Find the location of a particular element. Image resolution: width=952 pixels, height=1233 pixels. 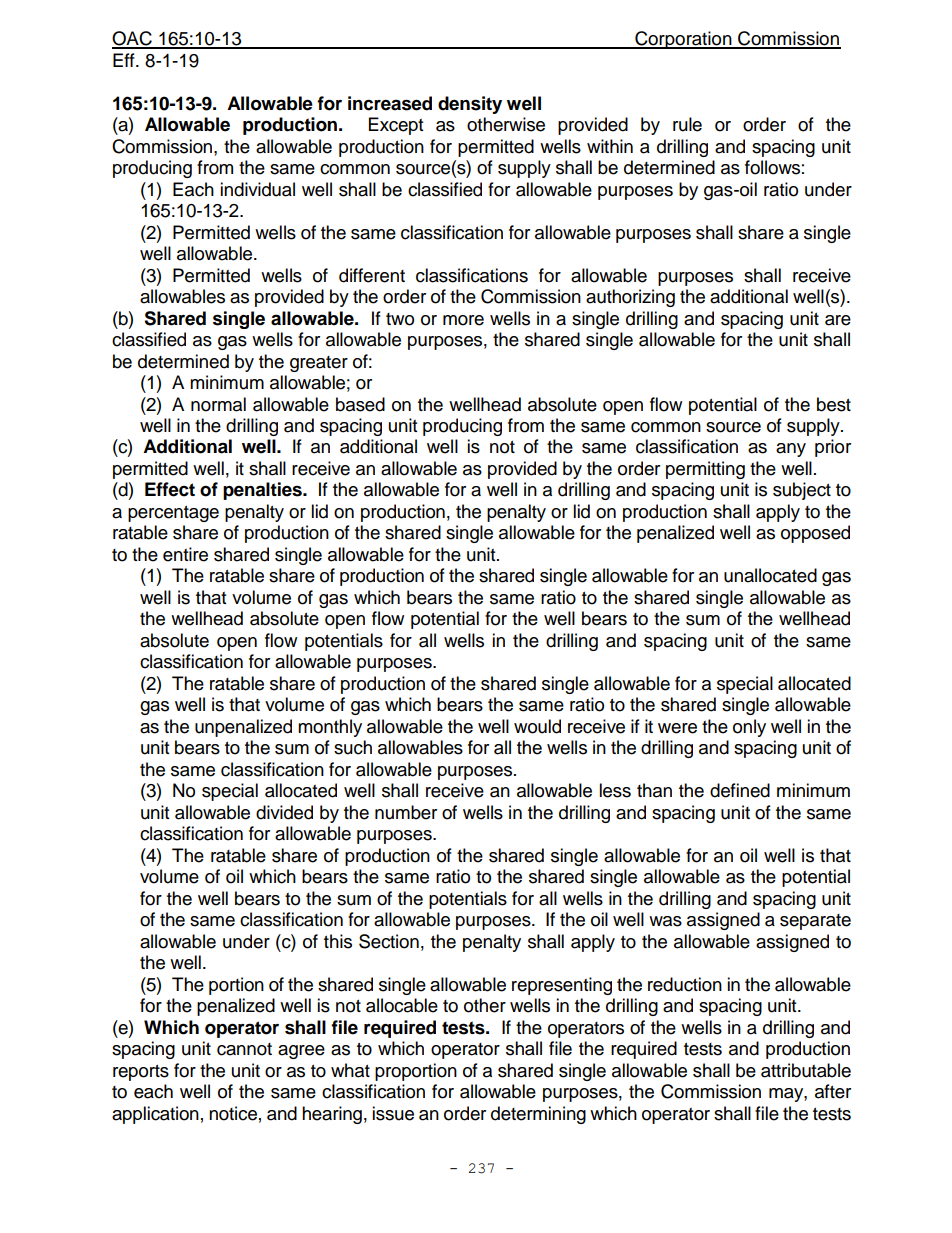

individual is located at coordinates (257, 189).
